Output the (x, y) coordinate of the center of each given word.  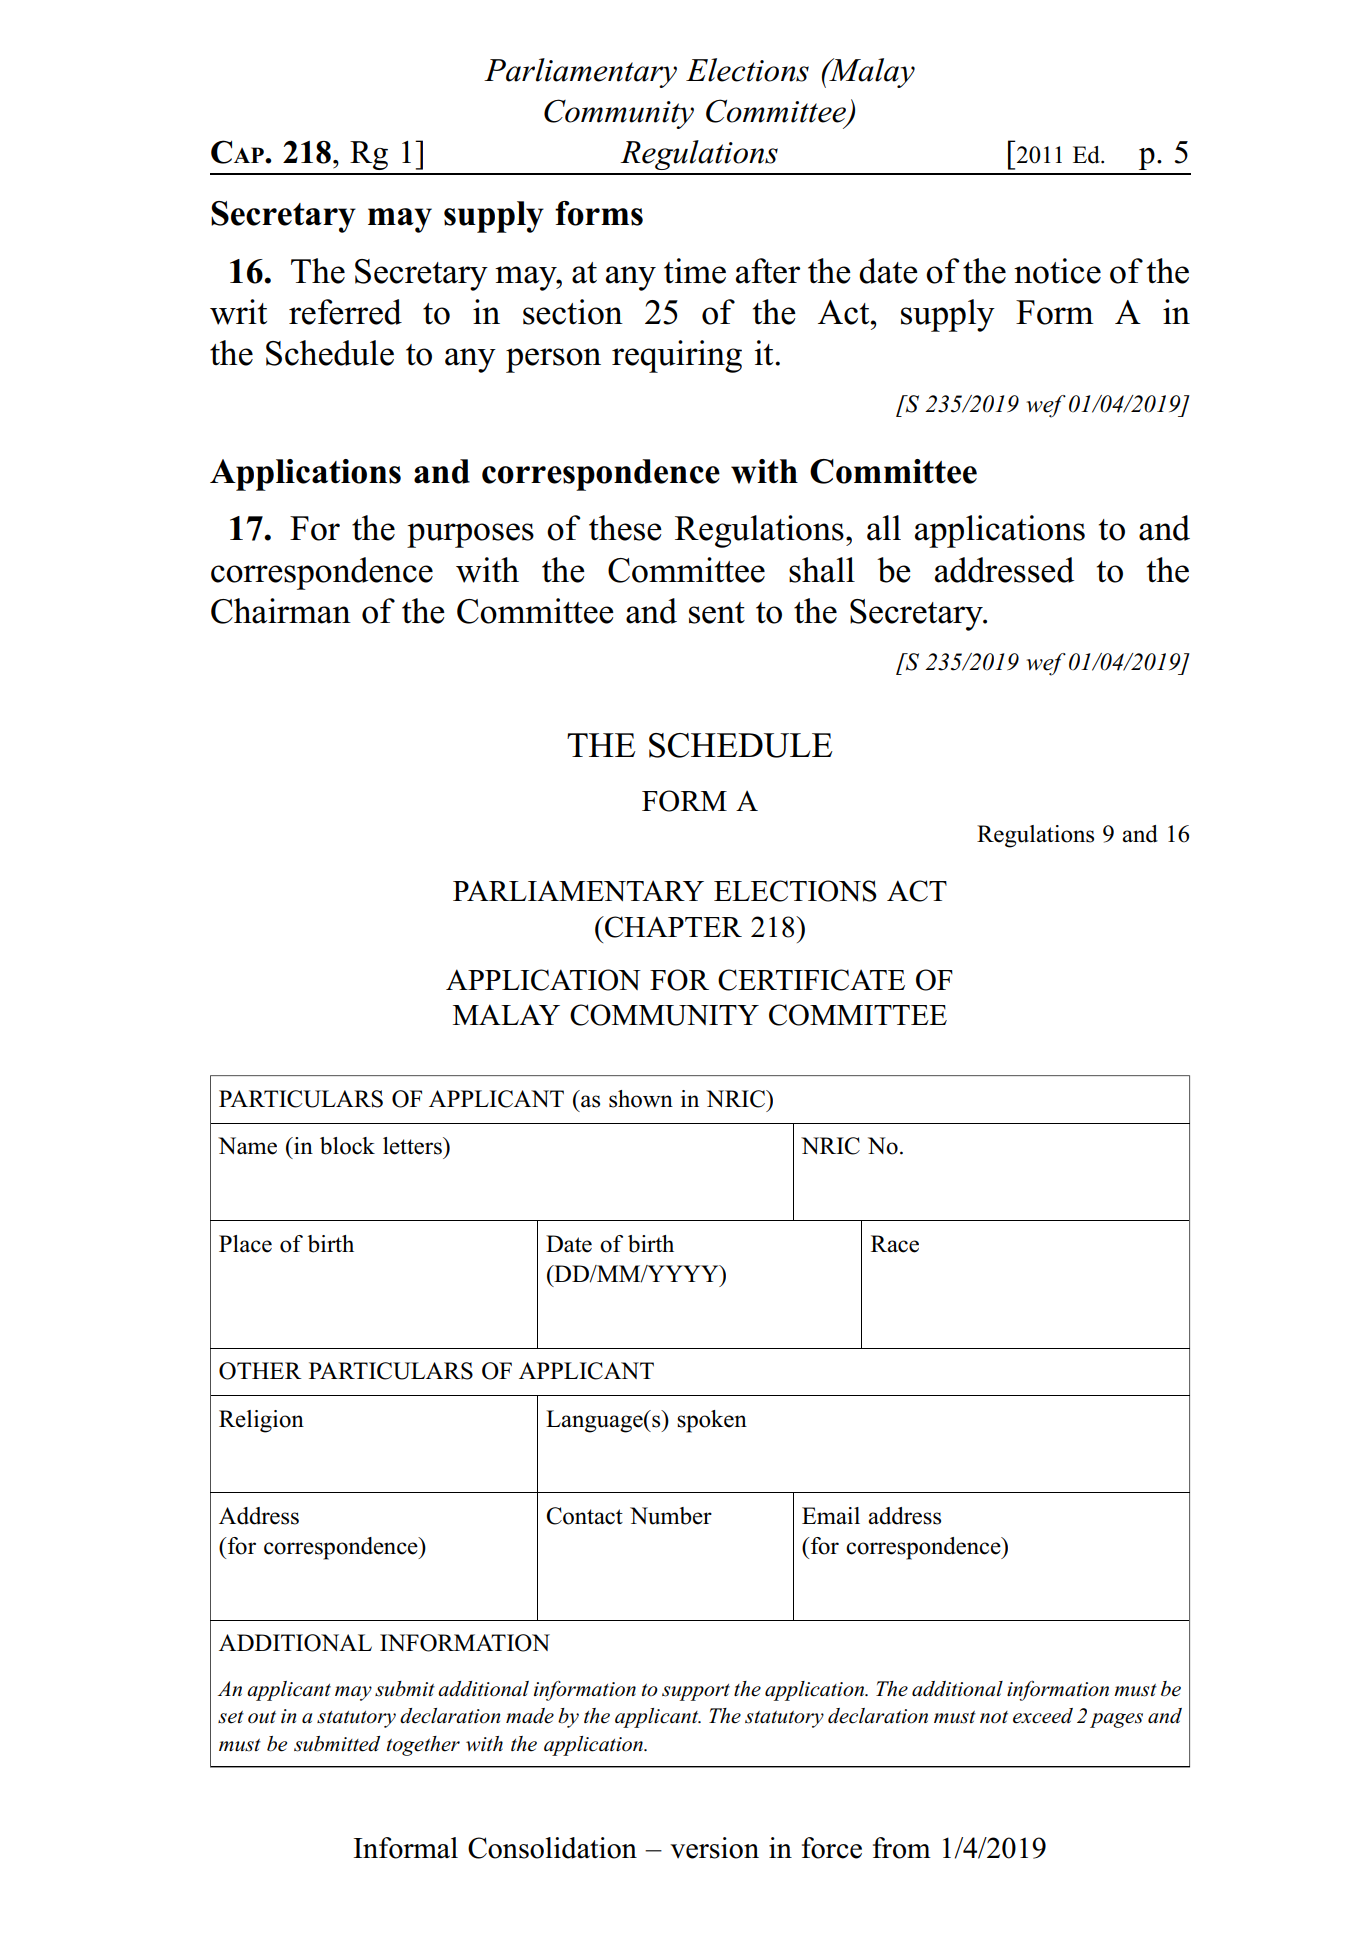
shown (641, 1099)
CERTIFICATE (811, 980)
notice (1057, 271)
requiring (677, 356)
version (714, 1848)
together (423, 1746)
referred (345, 312)
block (347, 1146)
